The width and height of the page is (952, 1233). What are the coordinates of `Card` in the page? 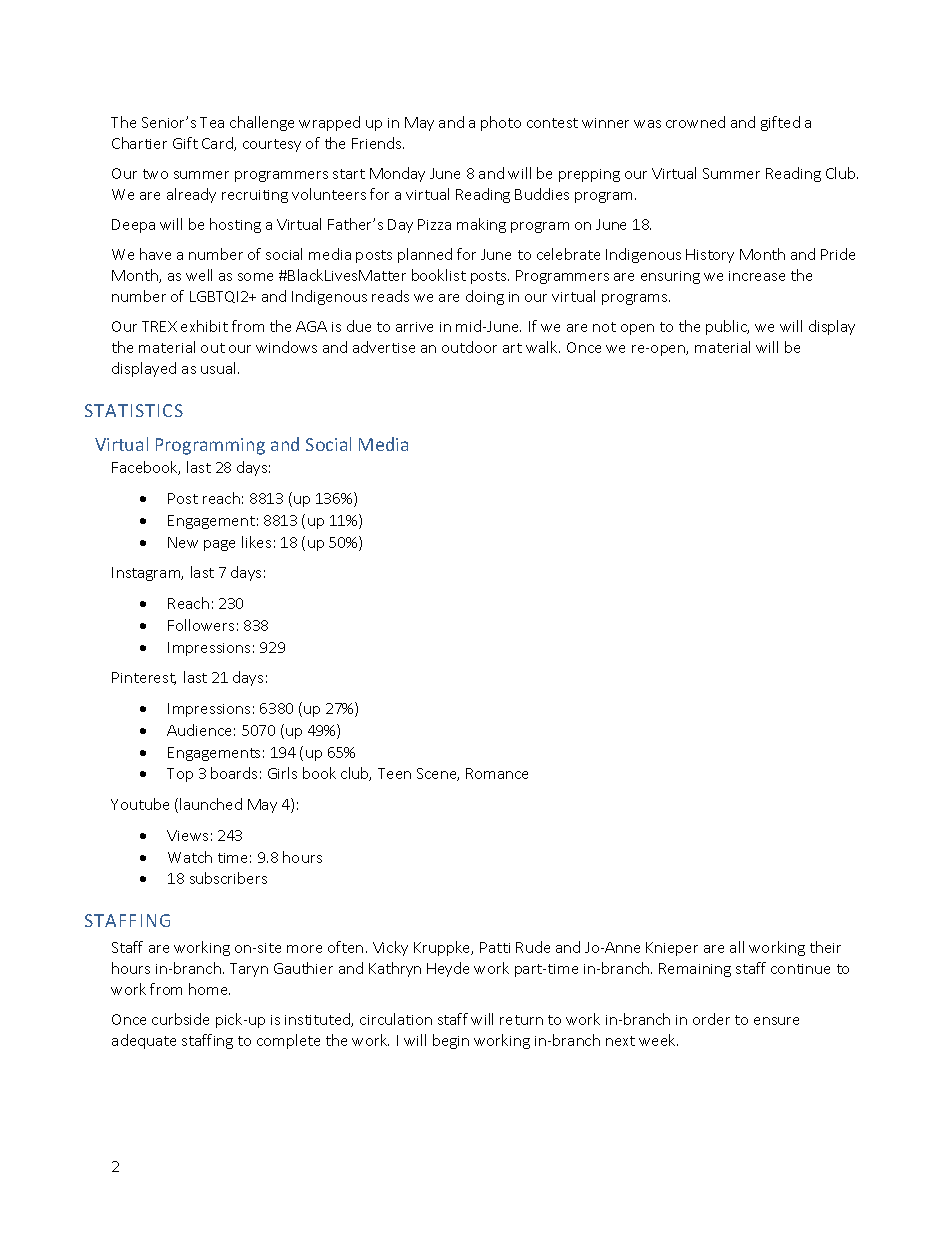 It's located at (218, 144).
